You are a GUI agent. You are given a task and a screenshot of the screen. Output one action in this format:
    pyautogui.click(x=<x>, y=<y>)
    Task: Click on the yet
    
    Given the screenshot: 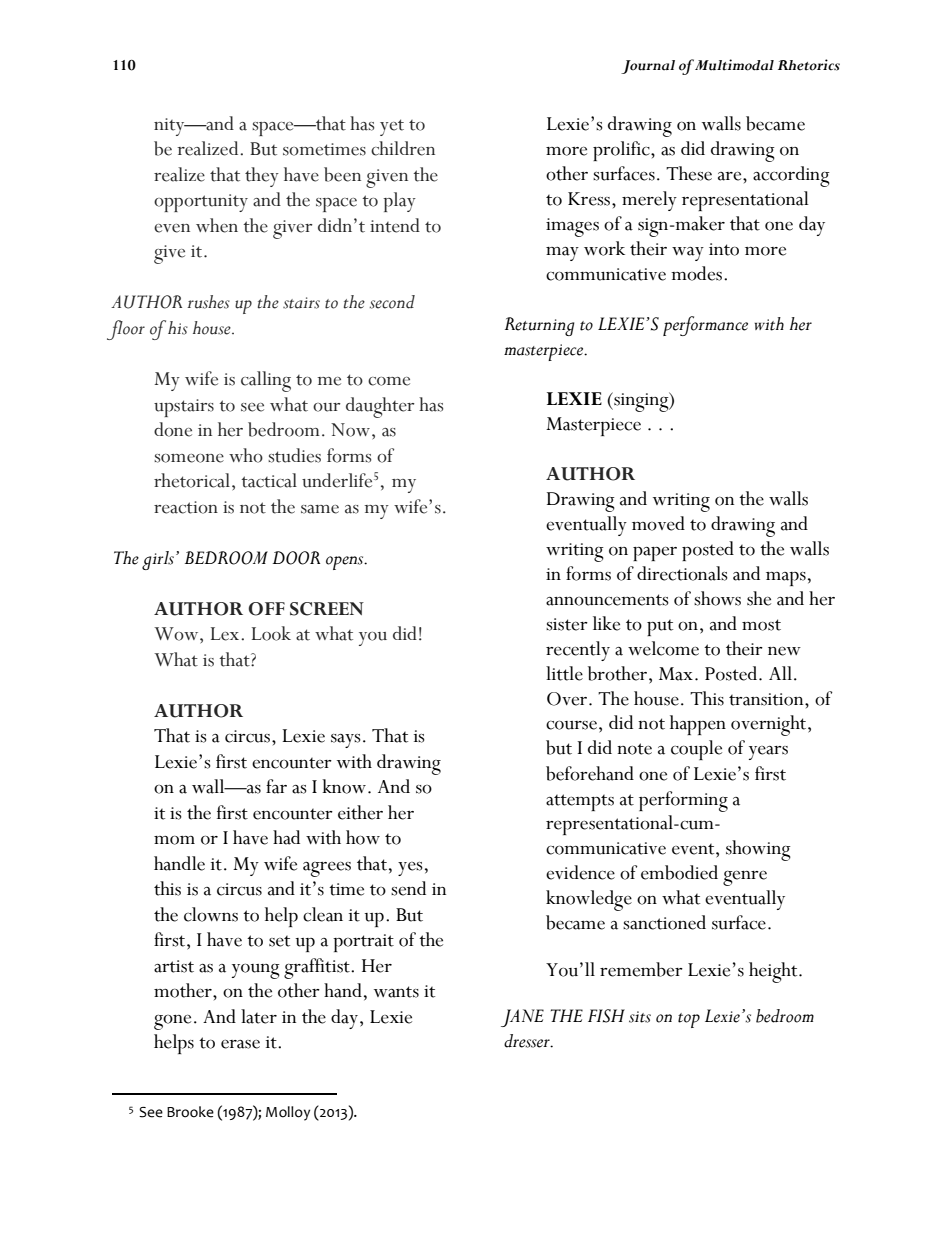 What is the action you would take?
    pyautogui.click(x=392, y=127)
